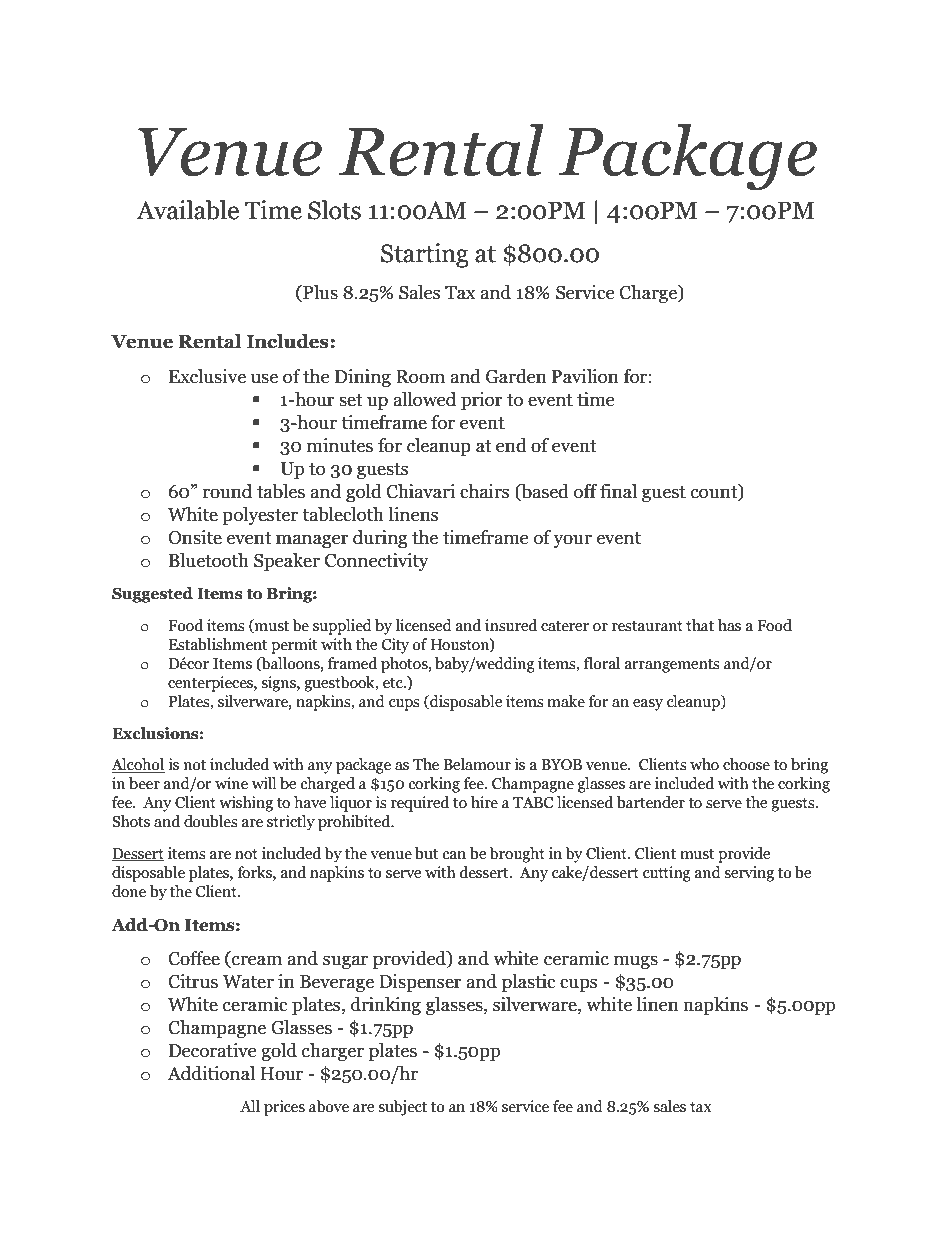 This screenshot has width=952, height=1233. Describe the element at coordinates (217, 644) in the screenshot. I see `Establishment` at that location.
